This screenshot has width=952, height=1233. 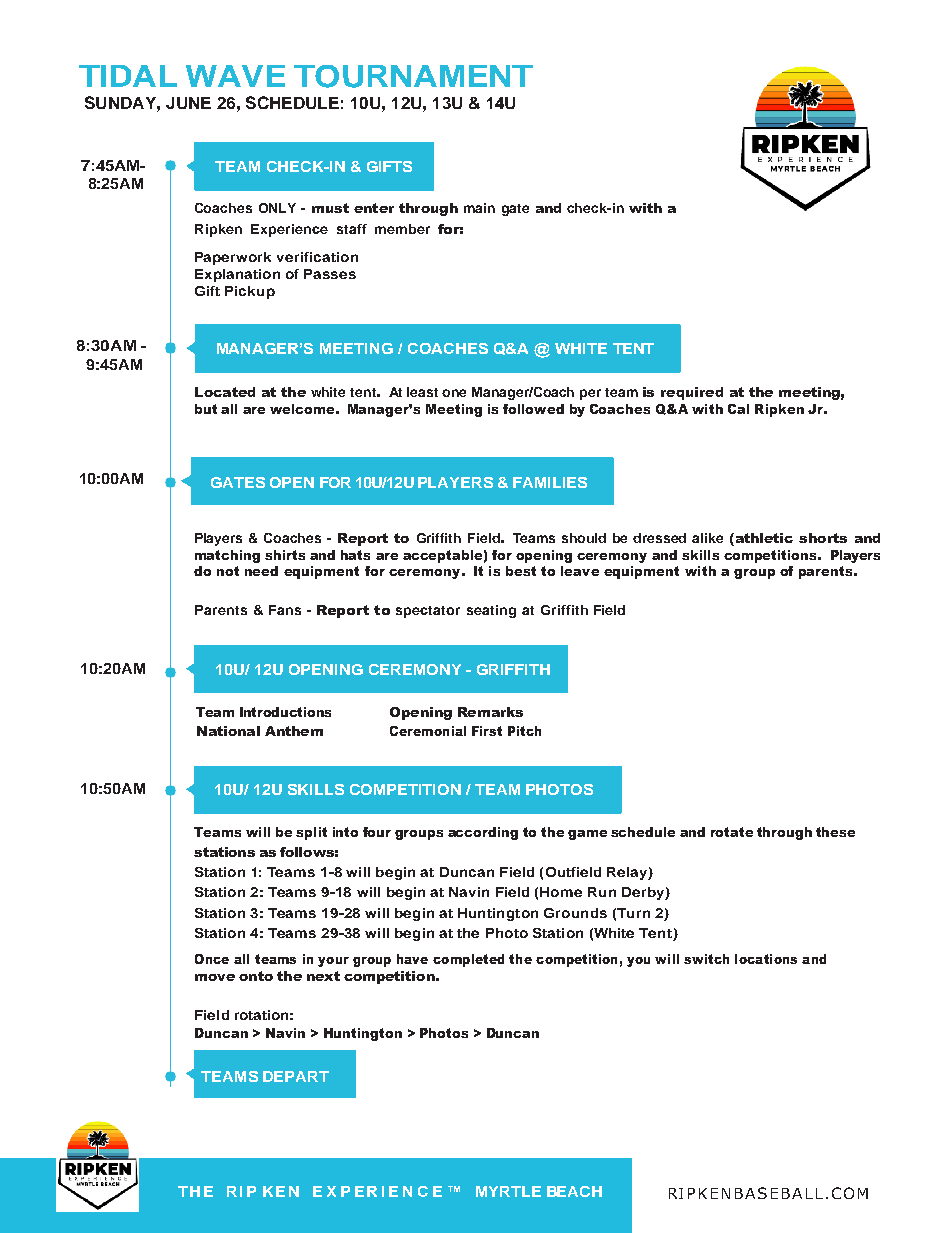 What do you see at coordinates (550, 482) in the screenshot?
I see `FAMILIES` at bounding box center [550, 482].
